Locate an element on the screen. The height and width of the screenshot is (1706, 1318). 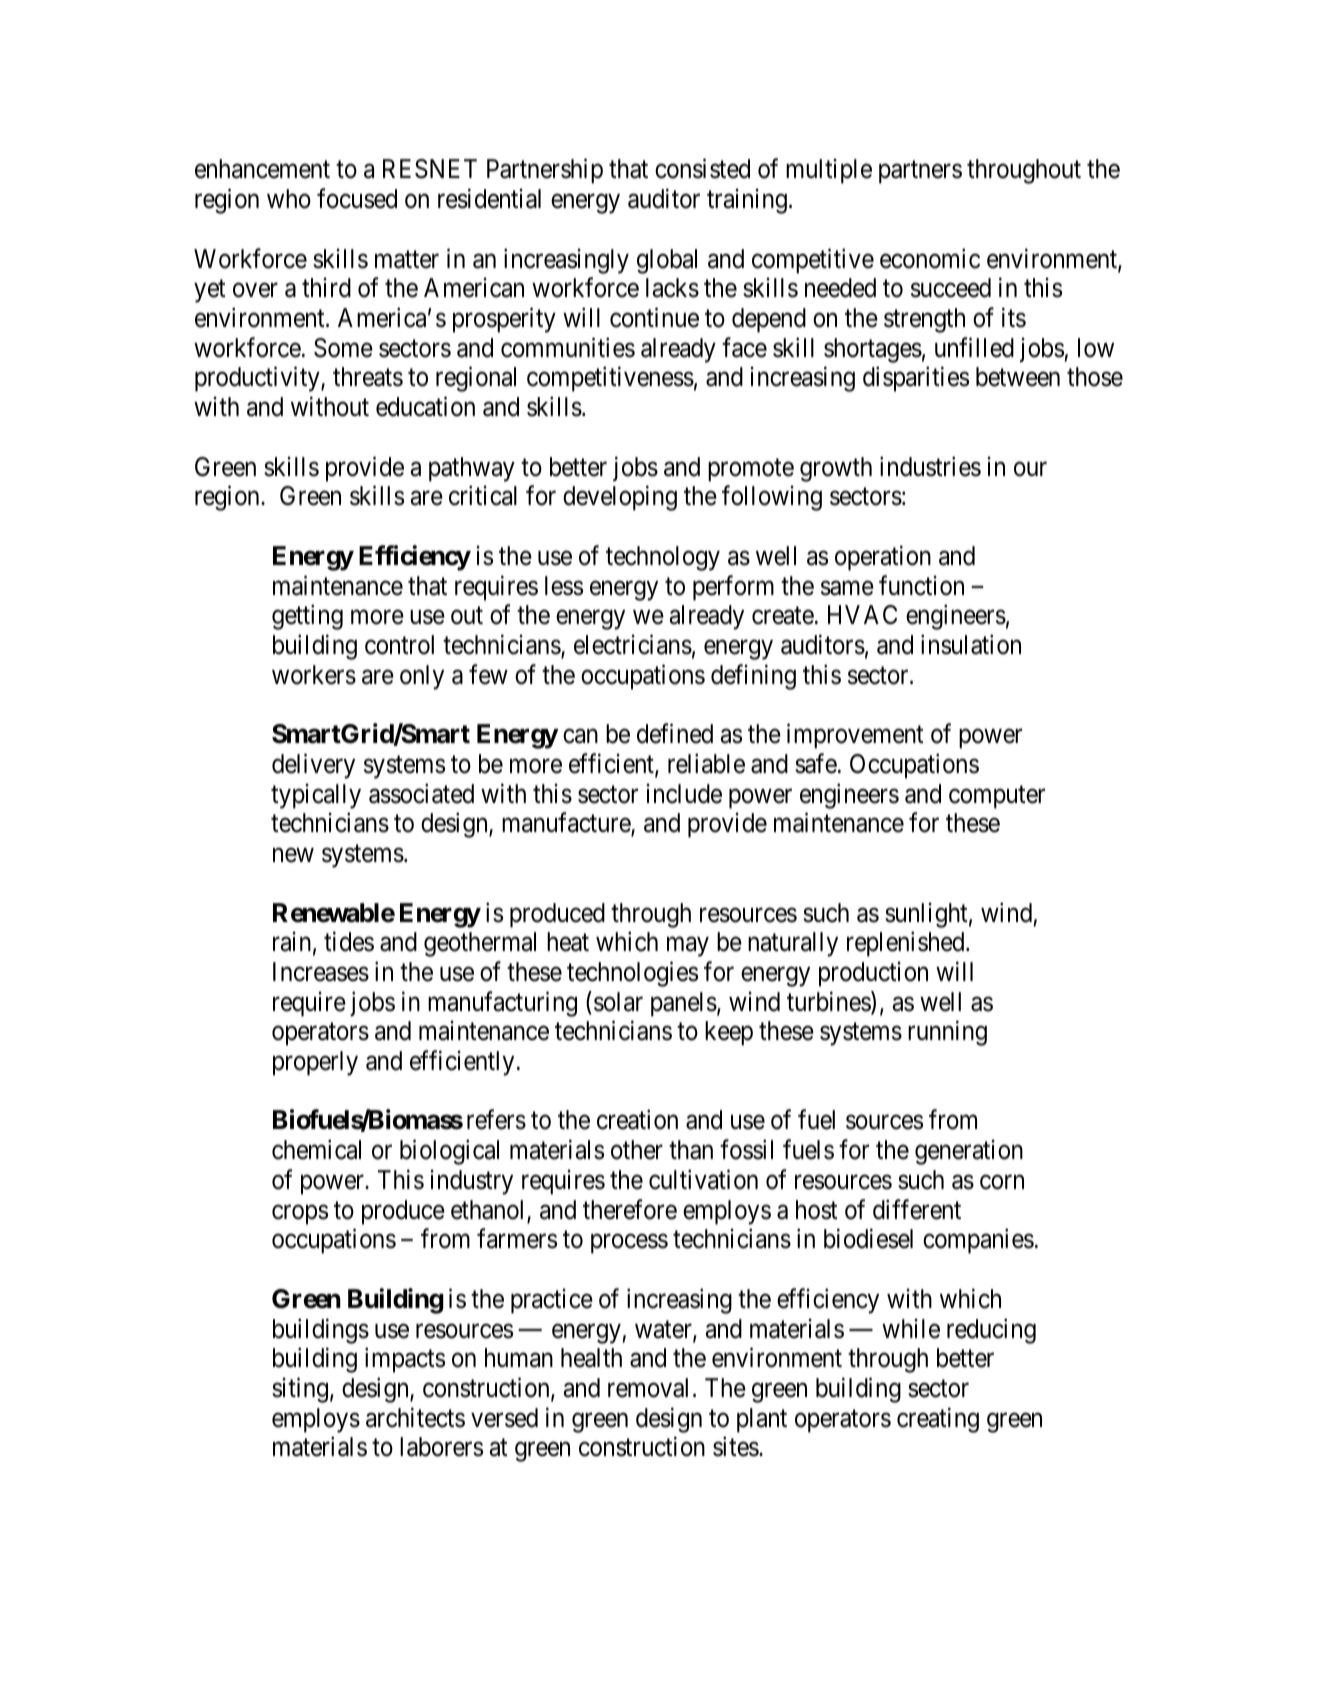
cultivation is located at coordinates (703, 1179).
